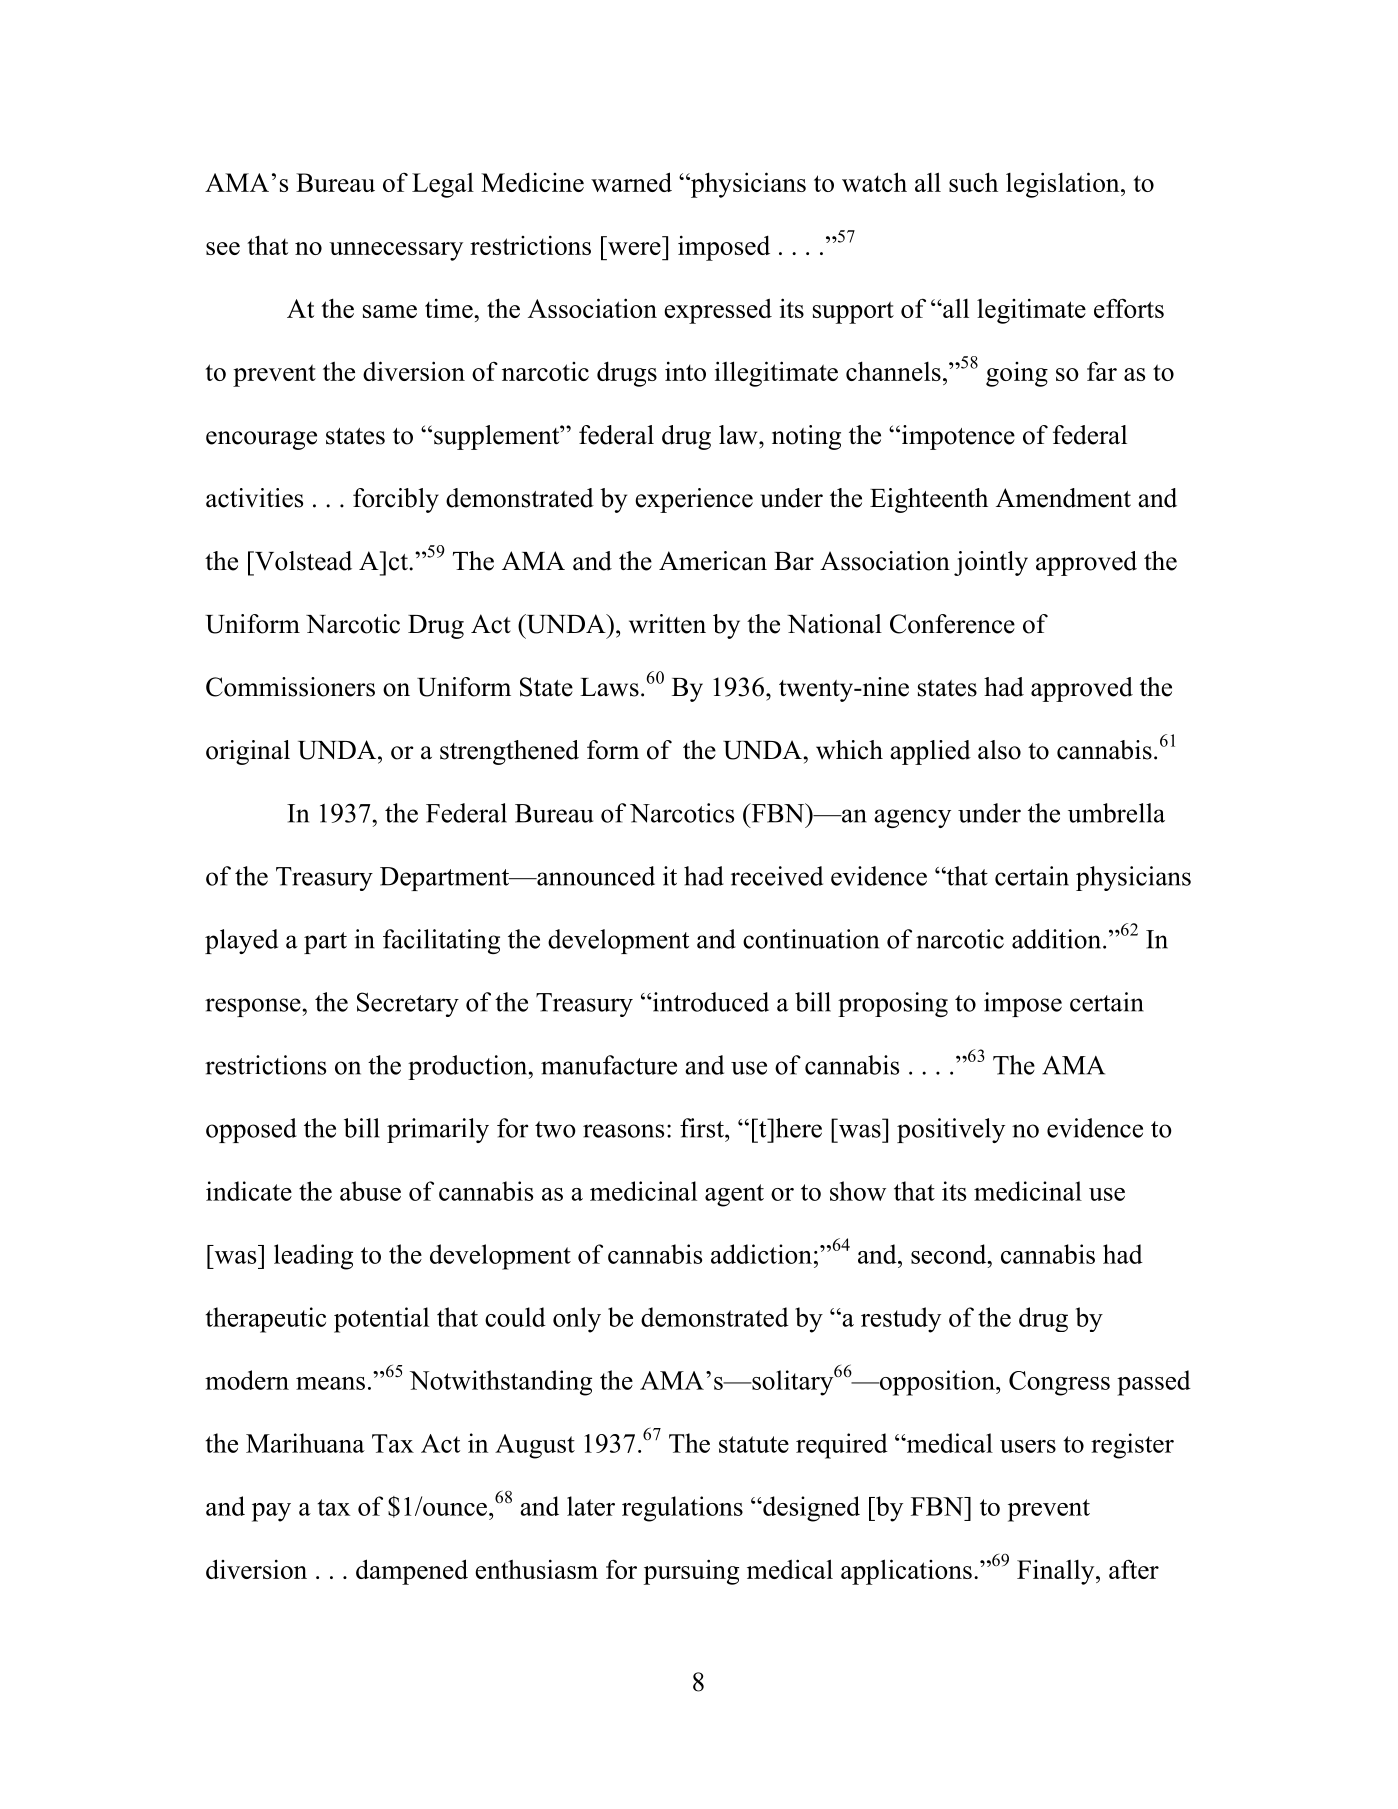  Describe the element at coordinates (251, 1130) in the screenshot. I see `opposed` at that location.
